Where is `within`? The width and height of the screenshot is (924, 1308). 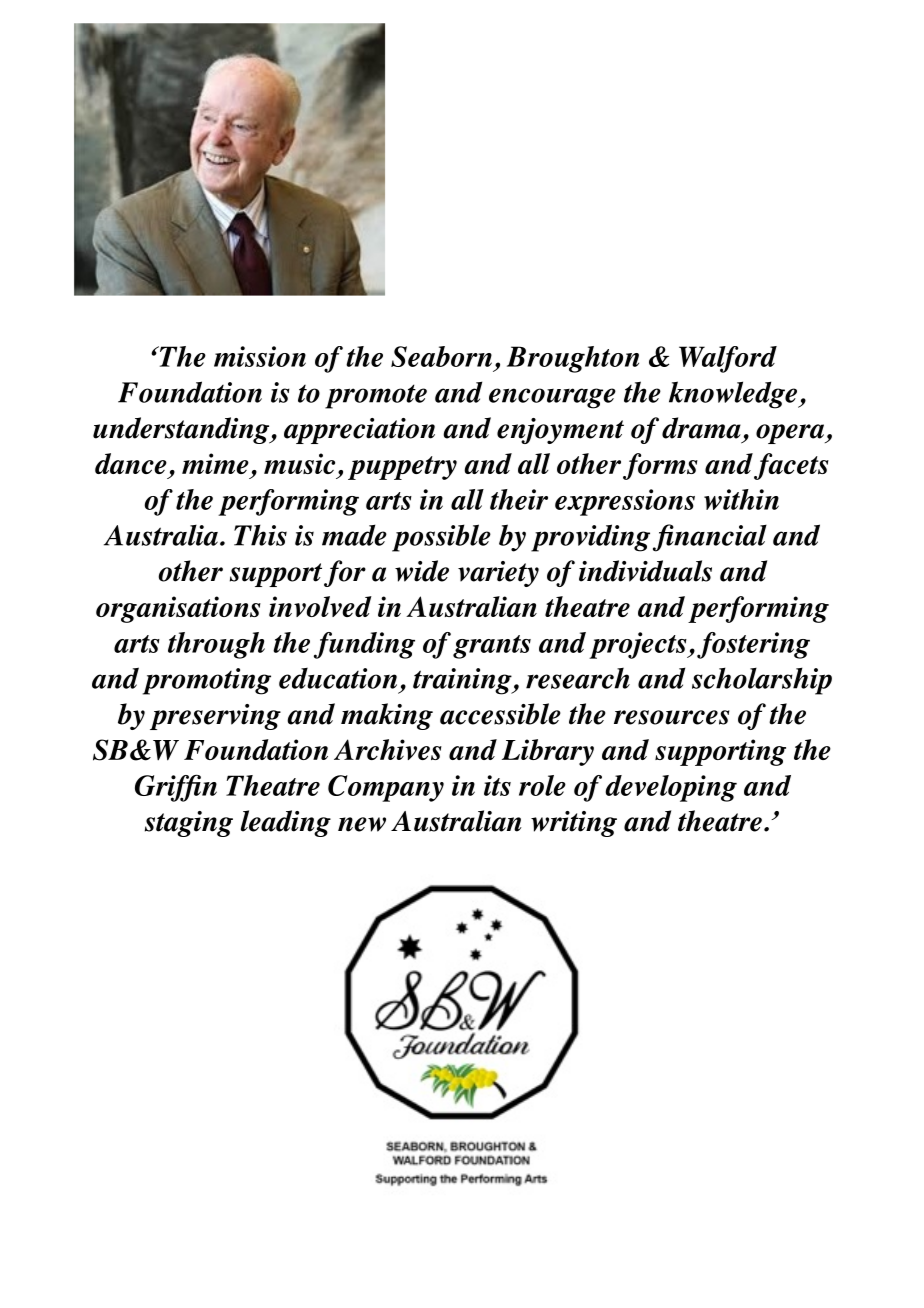
within is located at coordinates (741, 499).
